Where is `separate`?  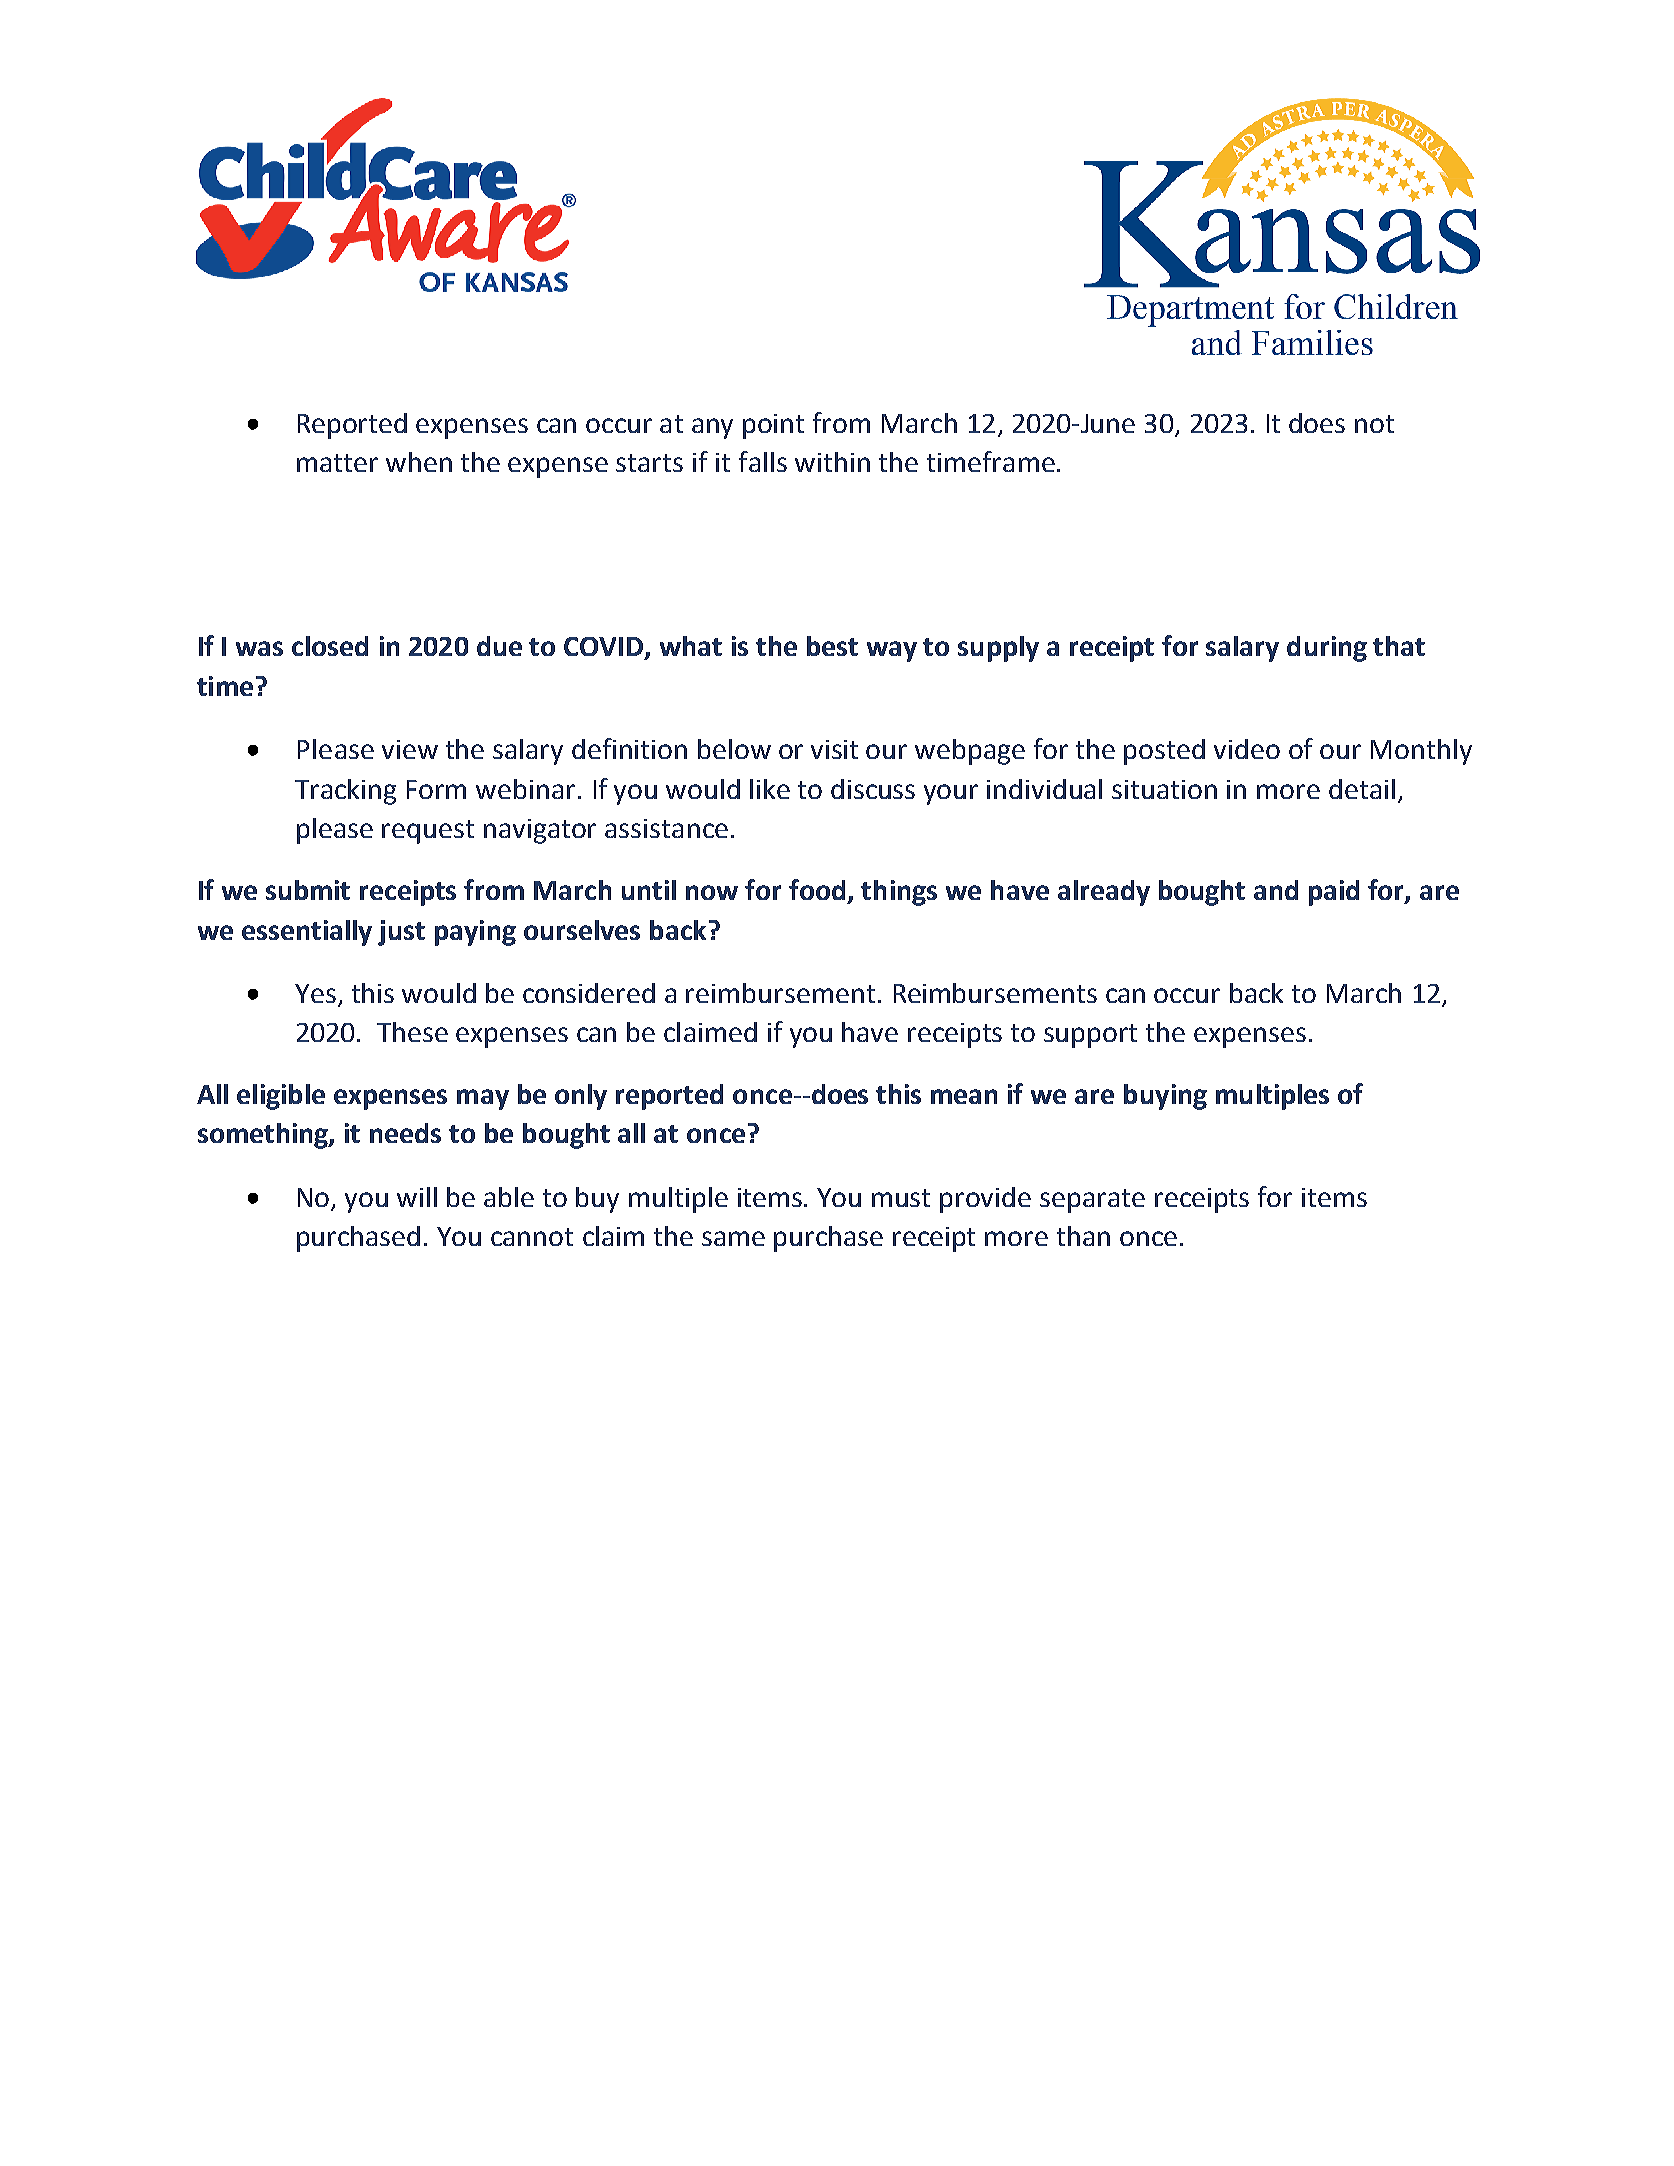 separate is located at coordinates (1092, 1201).
